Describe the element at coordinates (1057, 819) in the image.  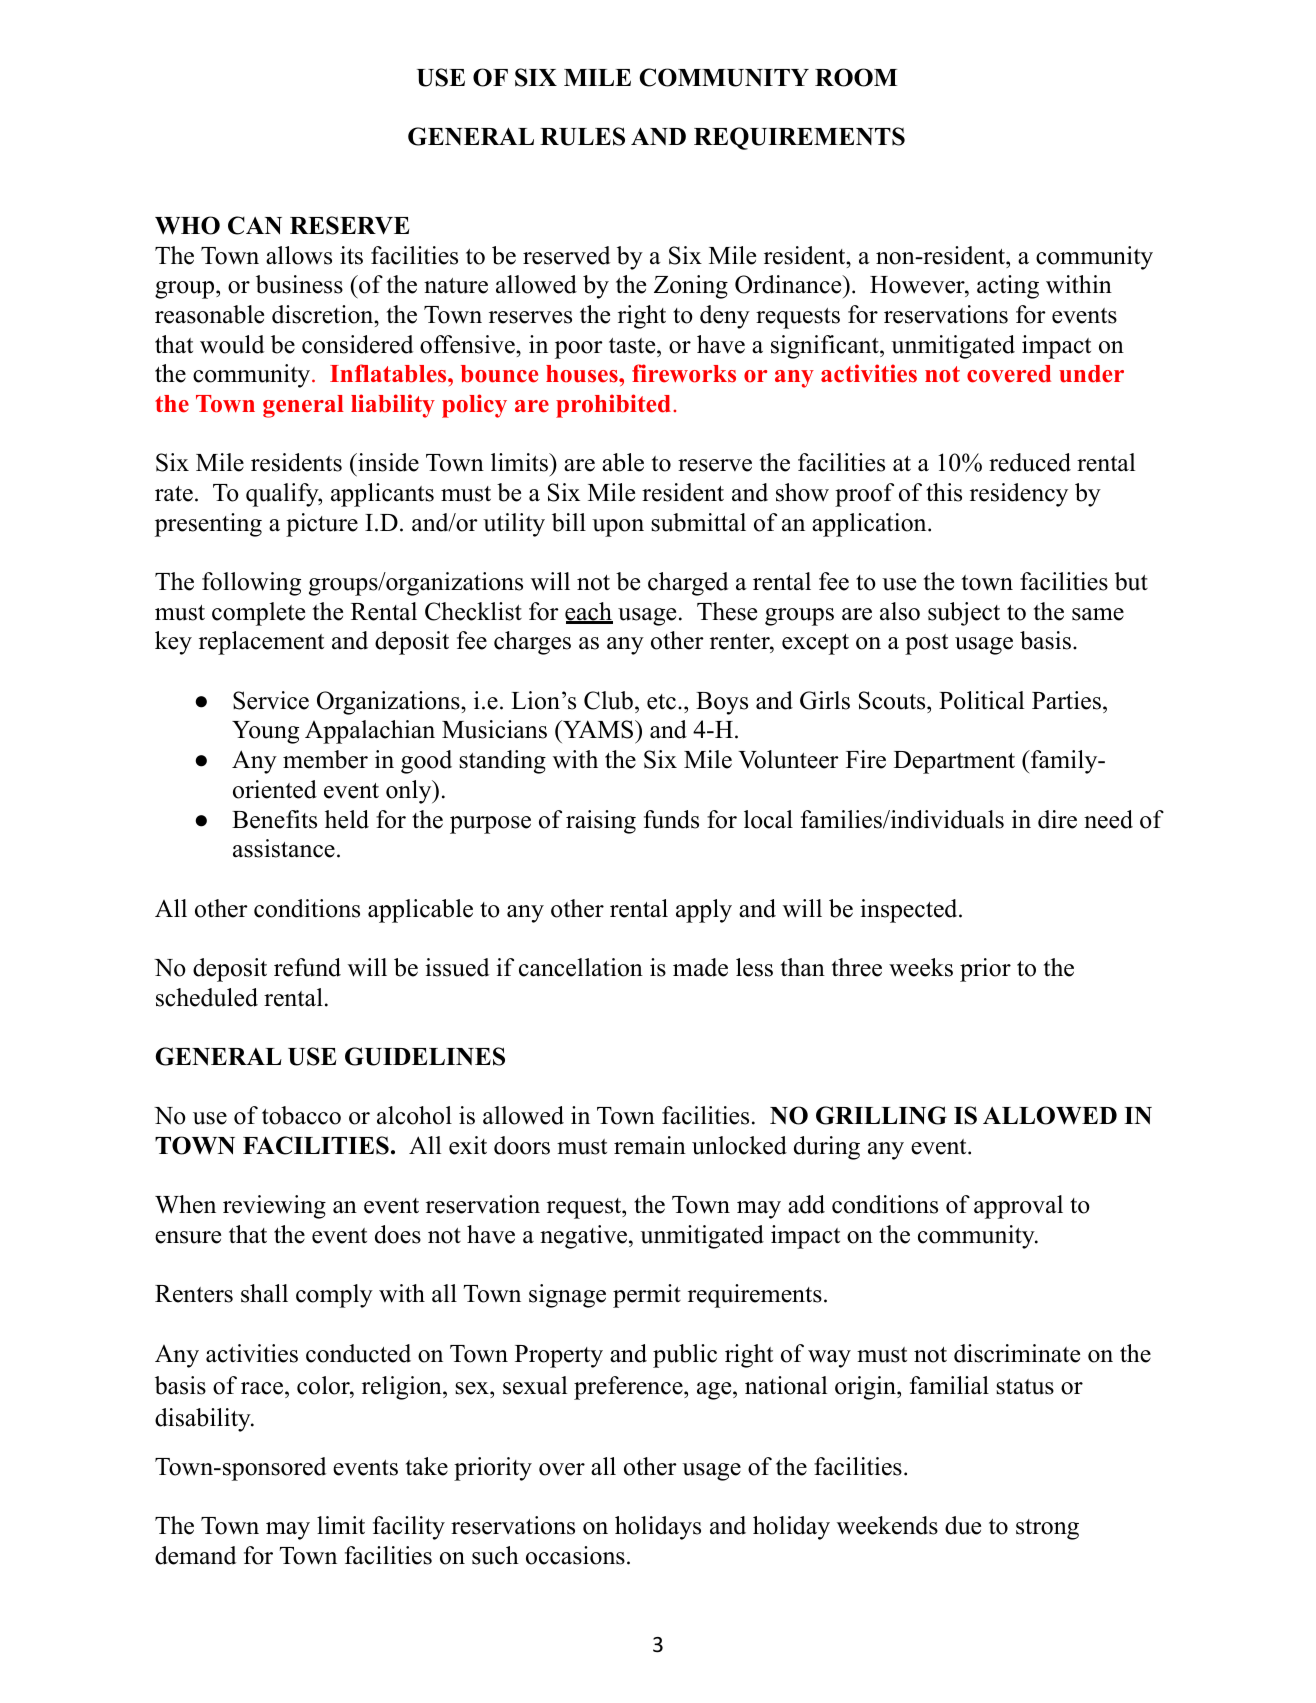
I see `dire` at that location.
